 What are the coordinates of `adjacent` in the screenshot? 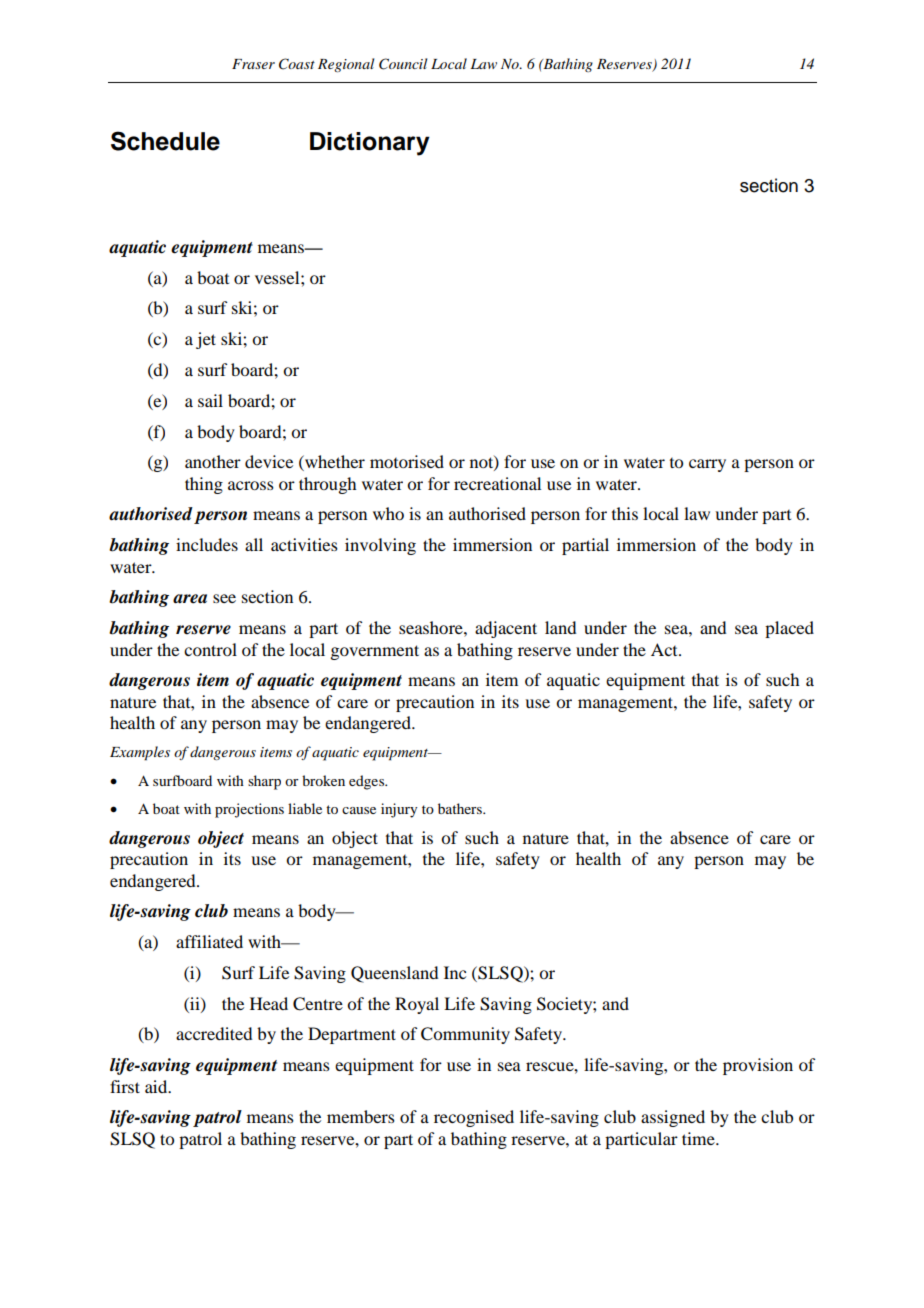 It's located at (506, 629).
